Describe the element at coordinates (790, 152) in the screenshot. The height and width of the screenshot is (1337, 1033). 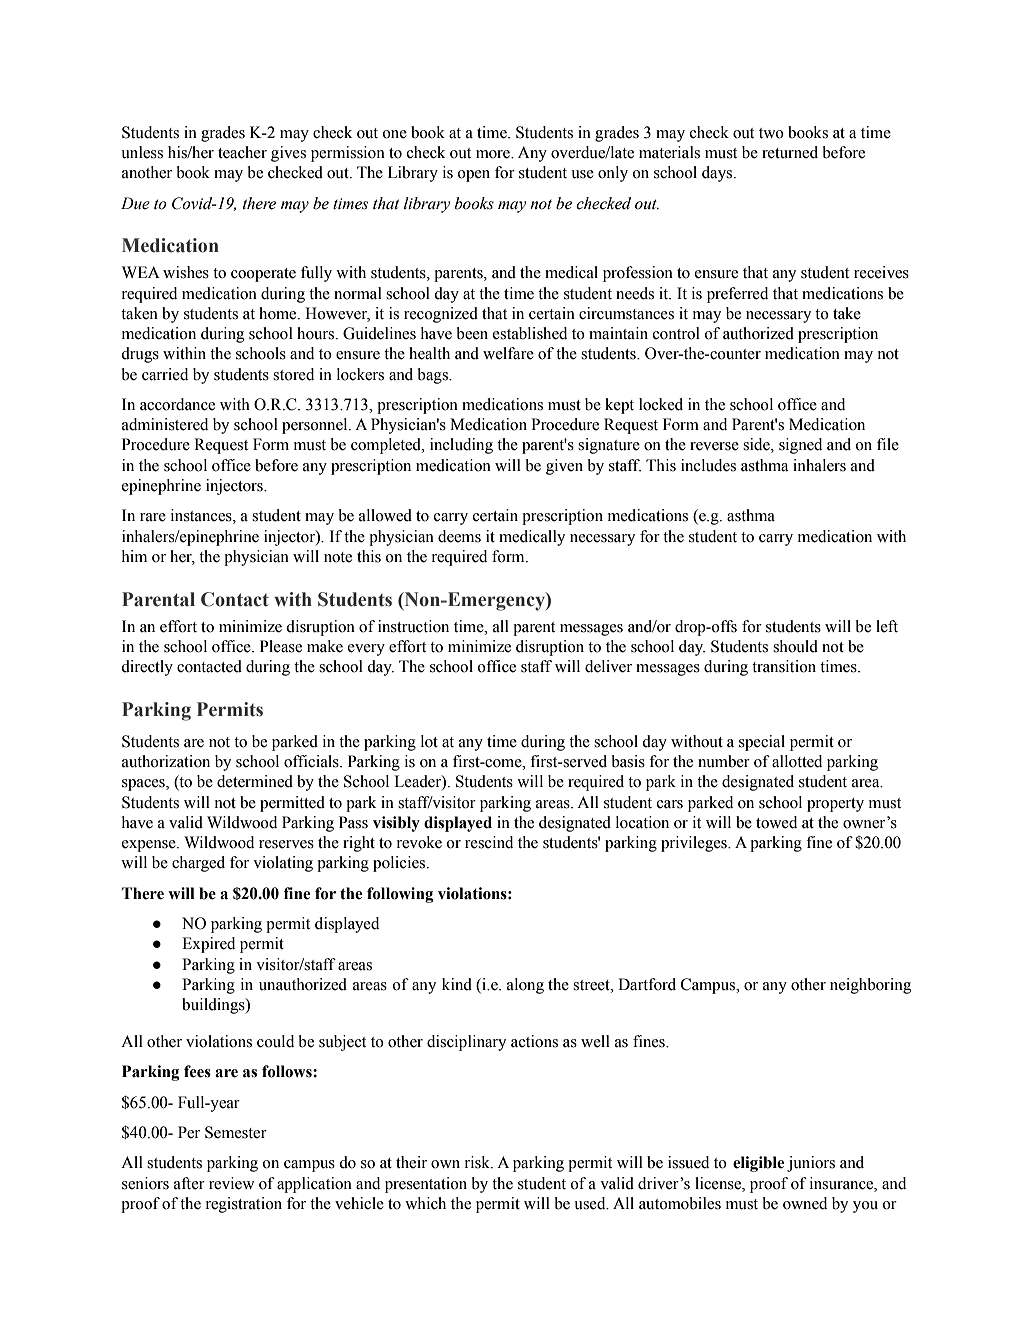
I see `returned` at that location.
